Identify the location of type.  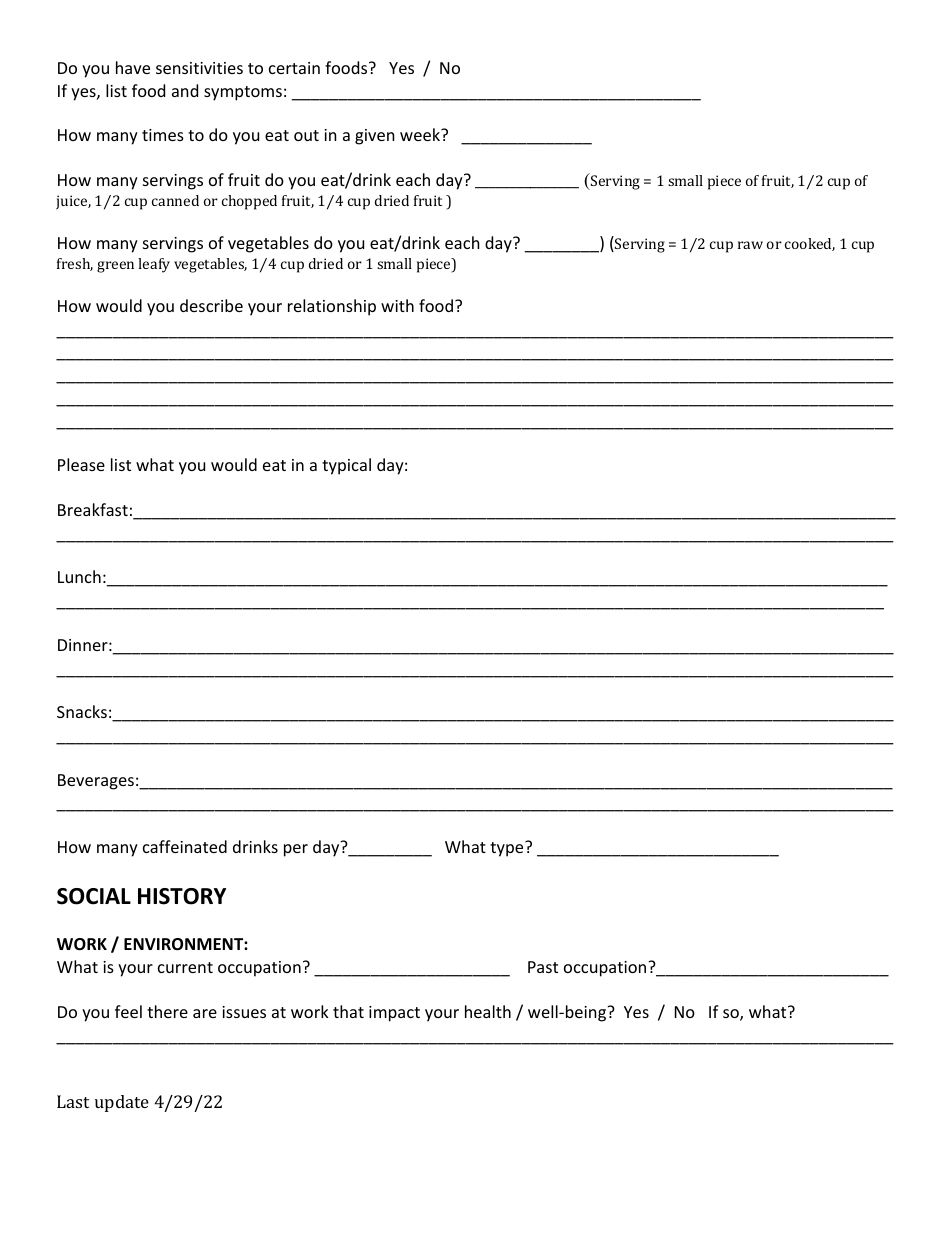
(508, 849).
